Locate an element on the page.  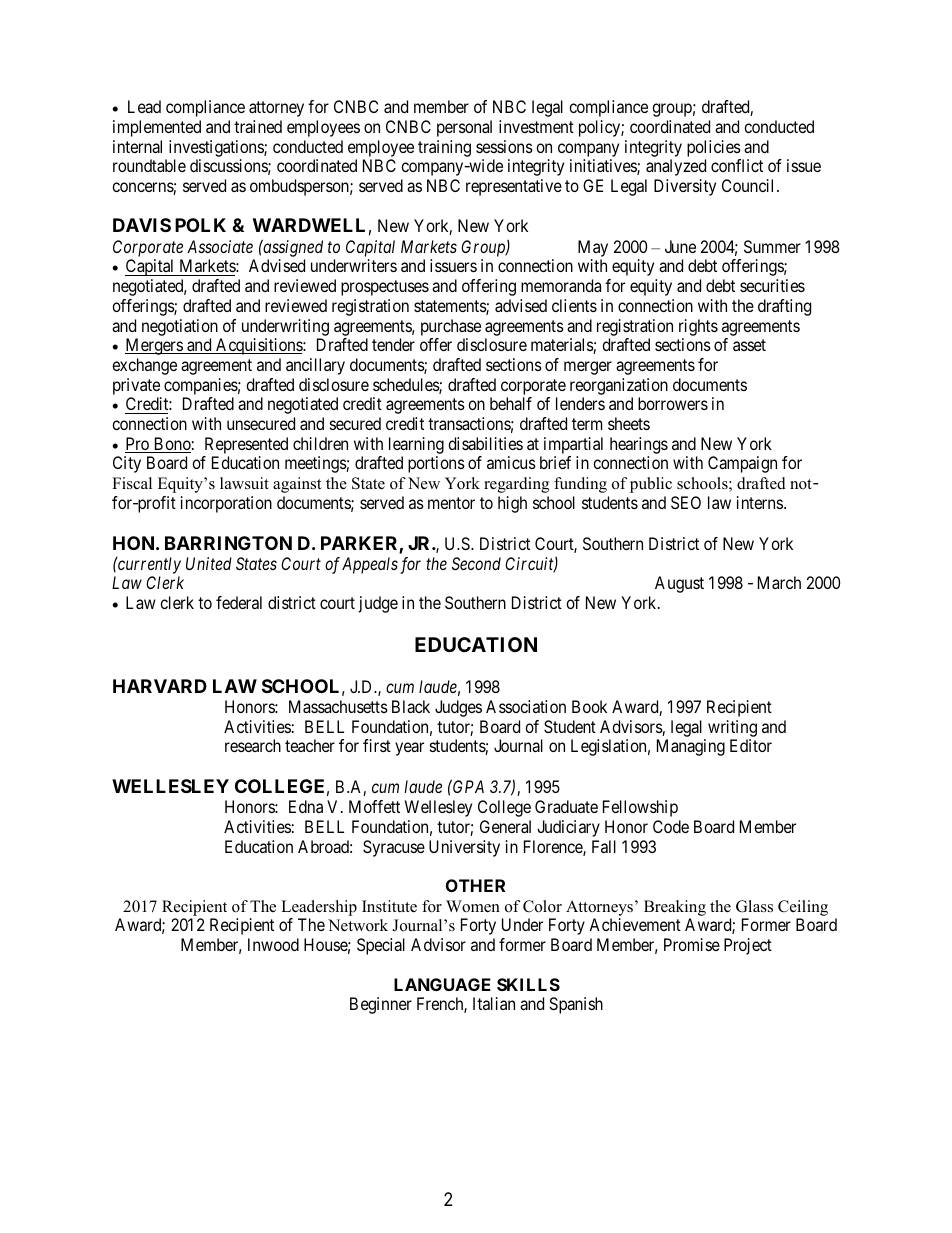
Managing is located at coordinates (691, 747).
